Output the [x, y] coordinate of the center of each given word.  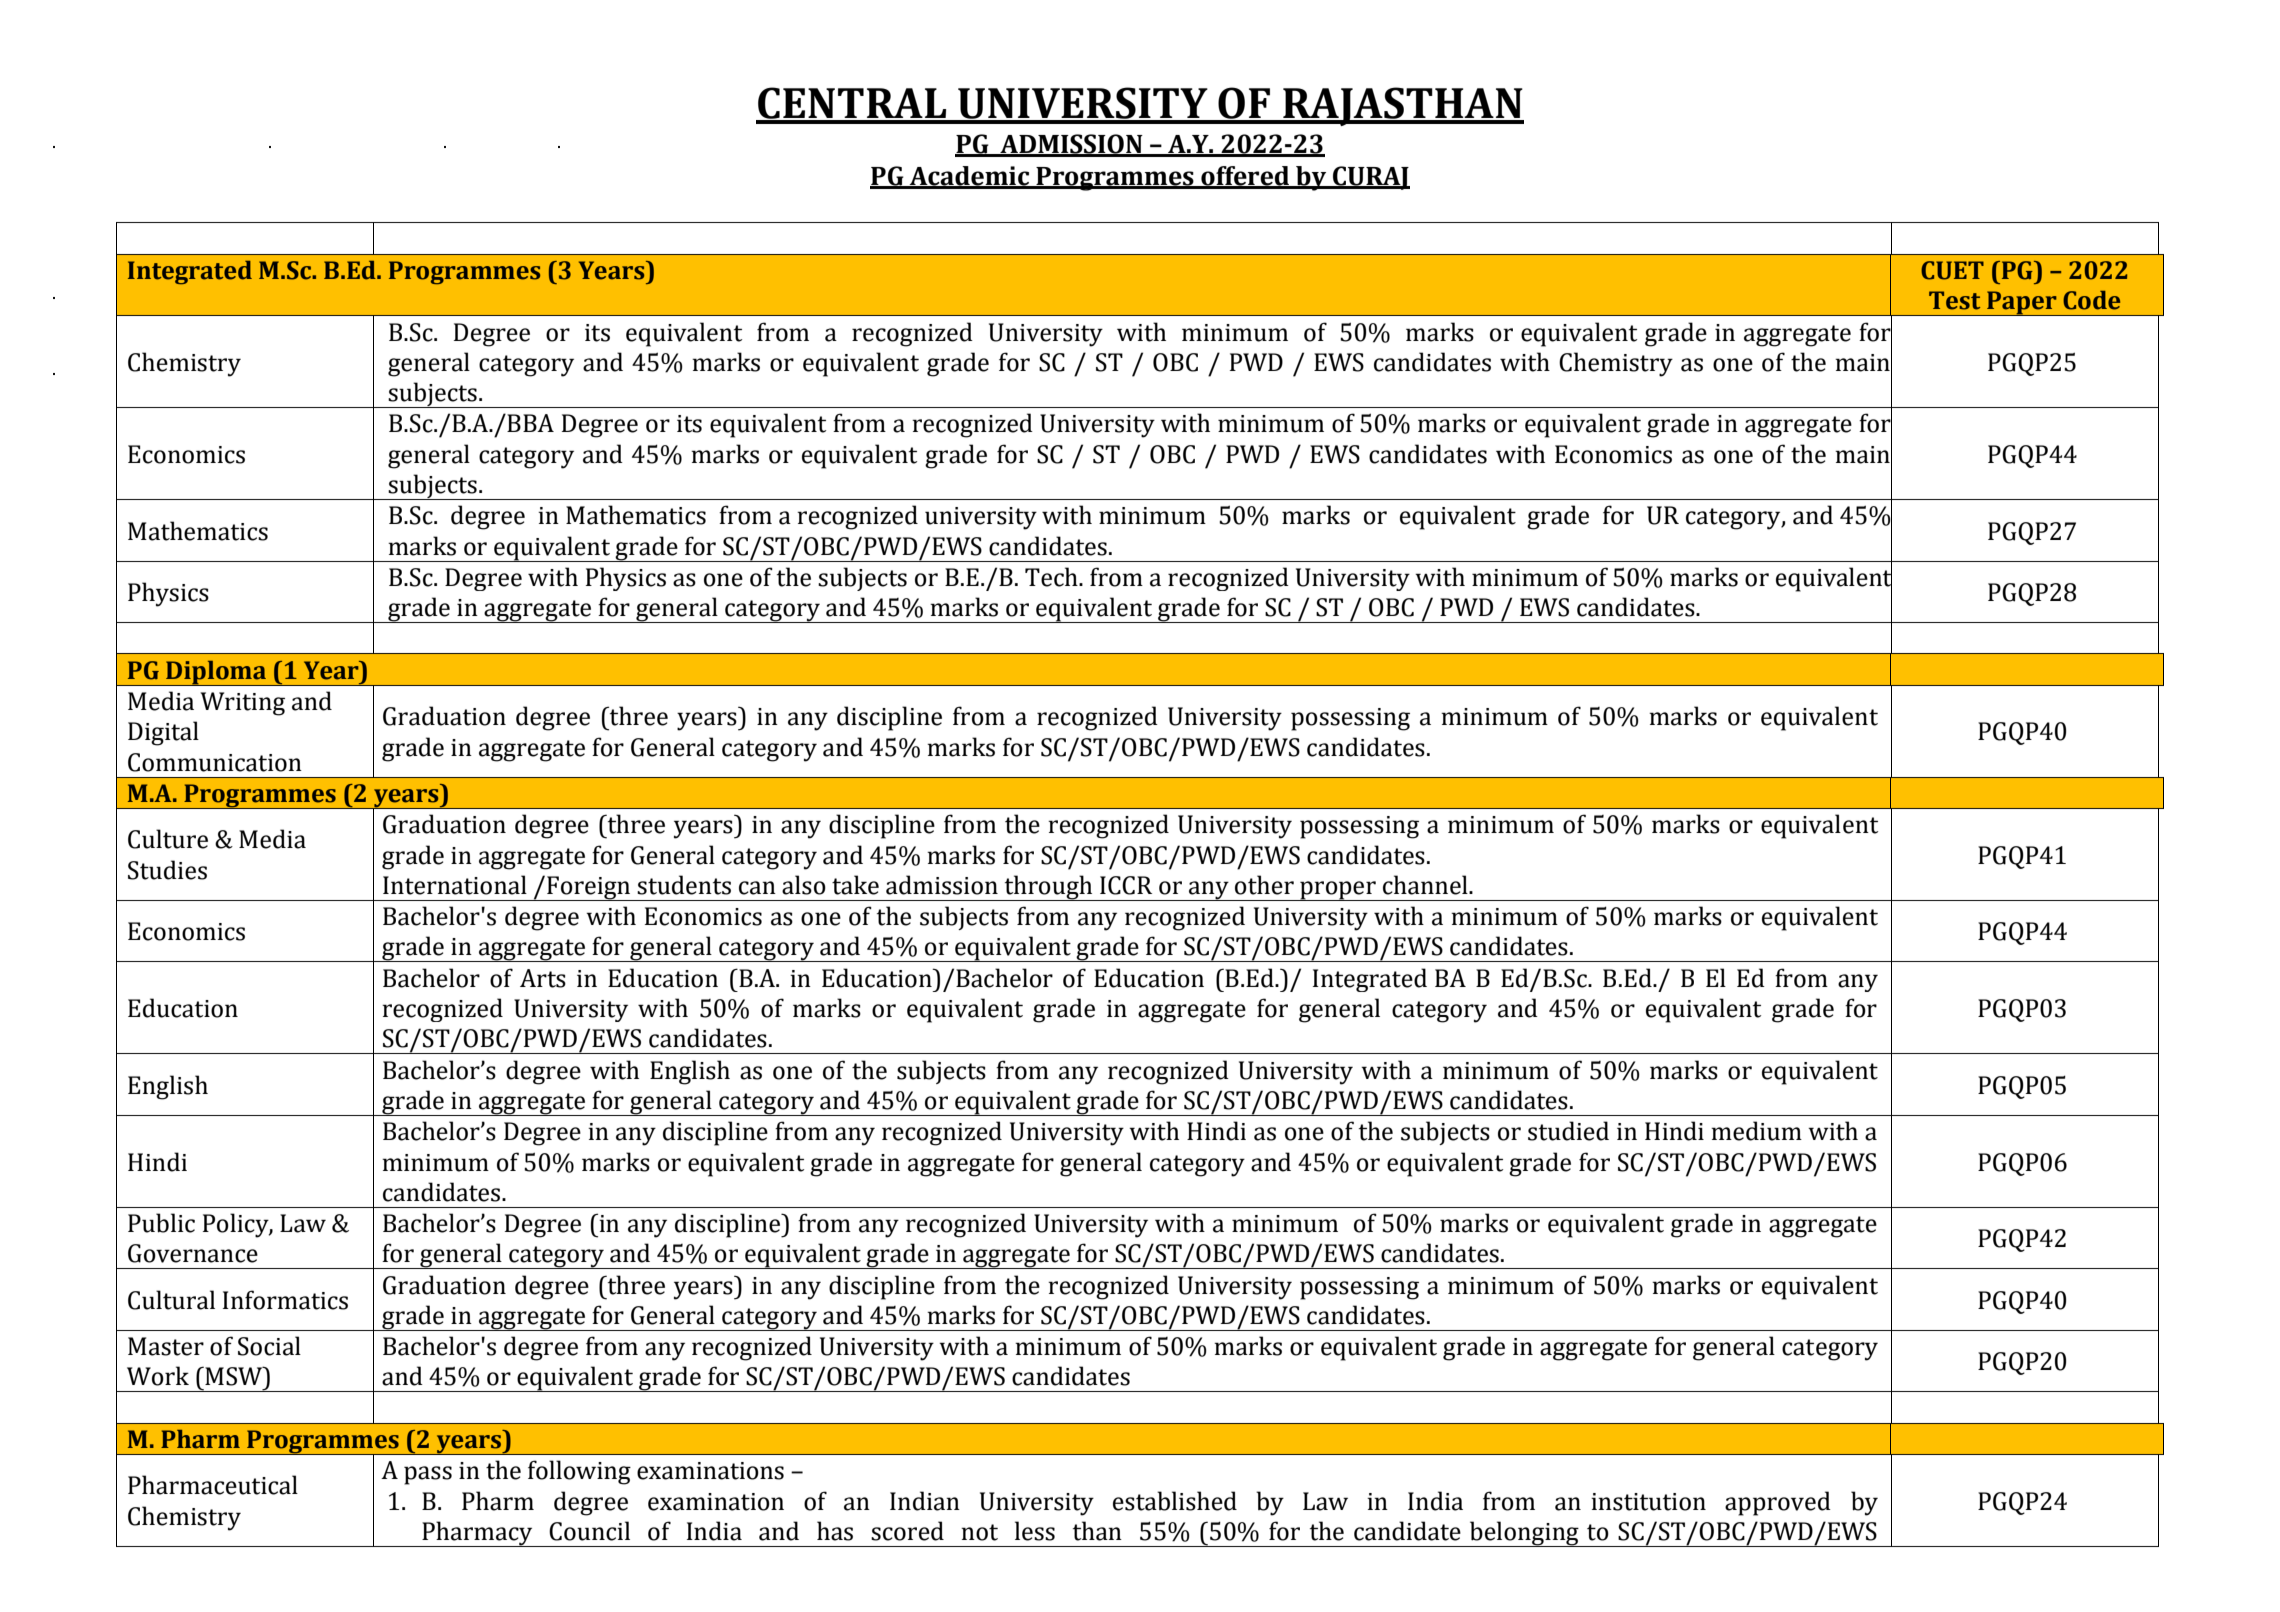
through [1048, 888]
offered [1245, 177]
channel [1426, 885]
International [455, 885]
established [1175, 1501]
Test [1954, 300]
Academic [970, 177]
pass [428, 1475]
